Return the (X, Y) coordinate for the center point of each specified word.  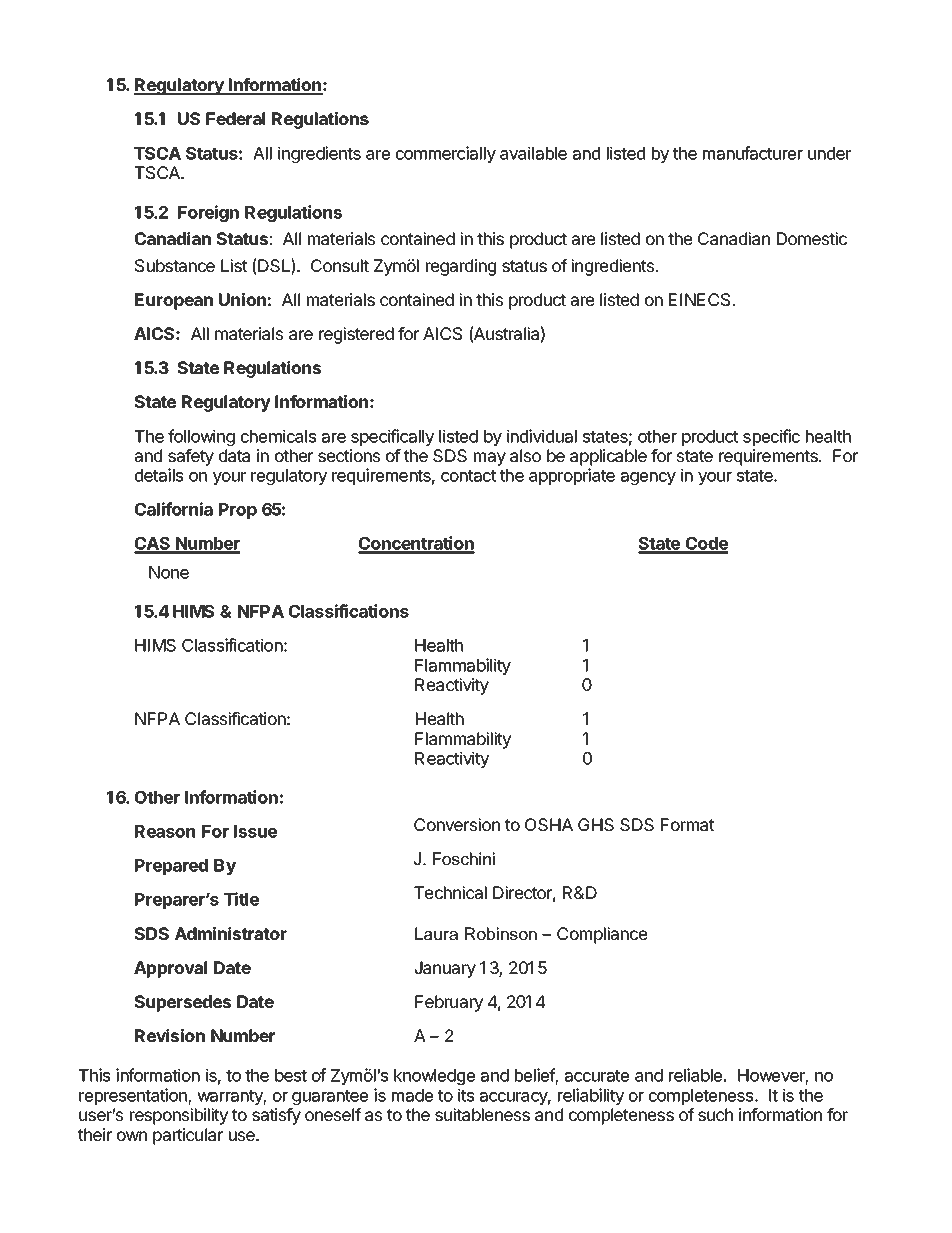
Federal (235, 118)
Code (705, 545)
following (201, 437)
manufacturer (753, 153)
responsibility (179, 1116)
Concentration (416, 544)
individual (542, 436)
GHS (596, 824)
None (169, 572)
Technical (450, 892)
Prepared (171, 867)
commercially (446, 154)
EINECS (699, 299)
